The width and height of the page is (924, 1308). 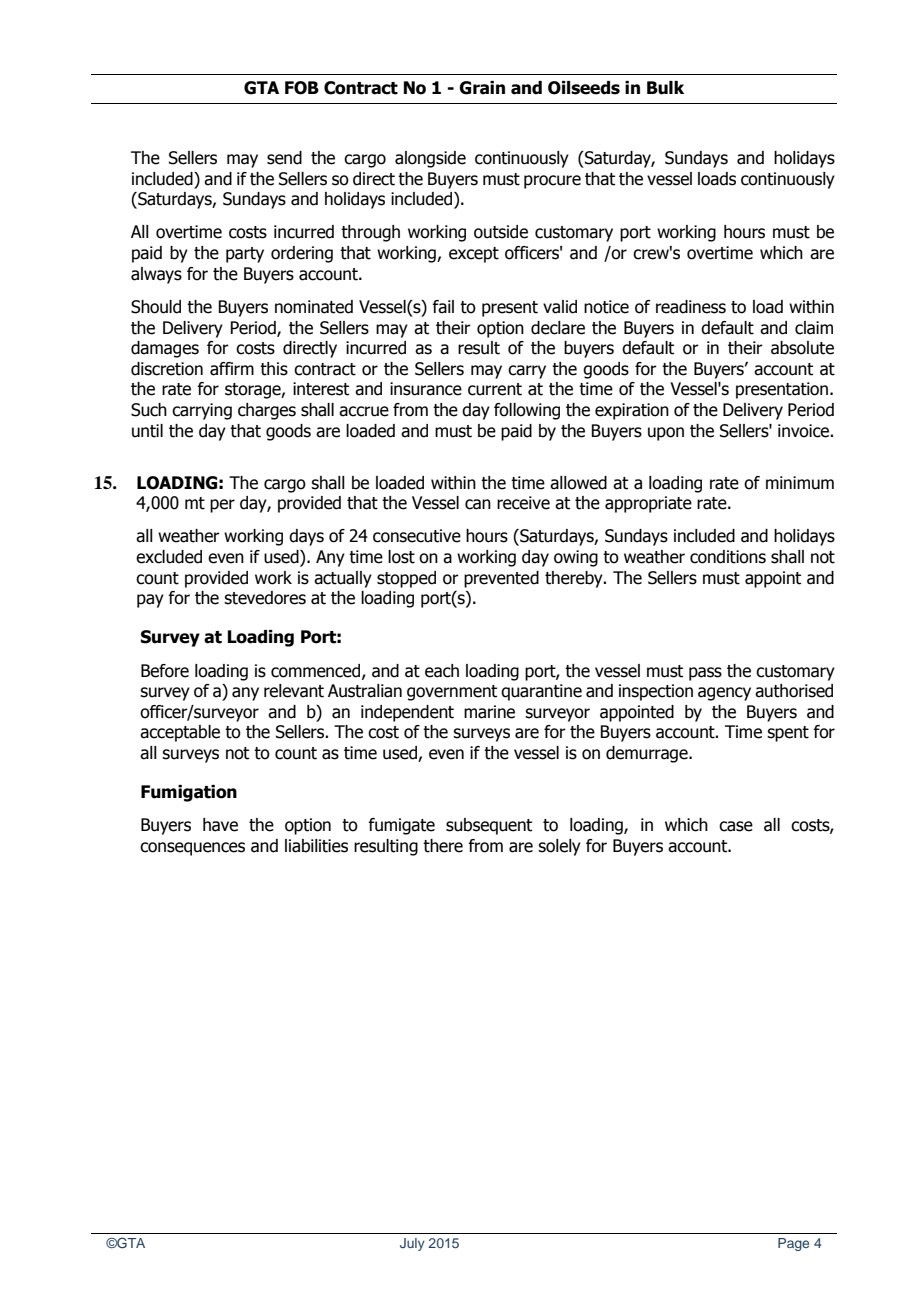 I want to click on pass, so click(x=705, y=674).
